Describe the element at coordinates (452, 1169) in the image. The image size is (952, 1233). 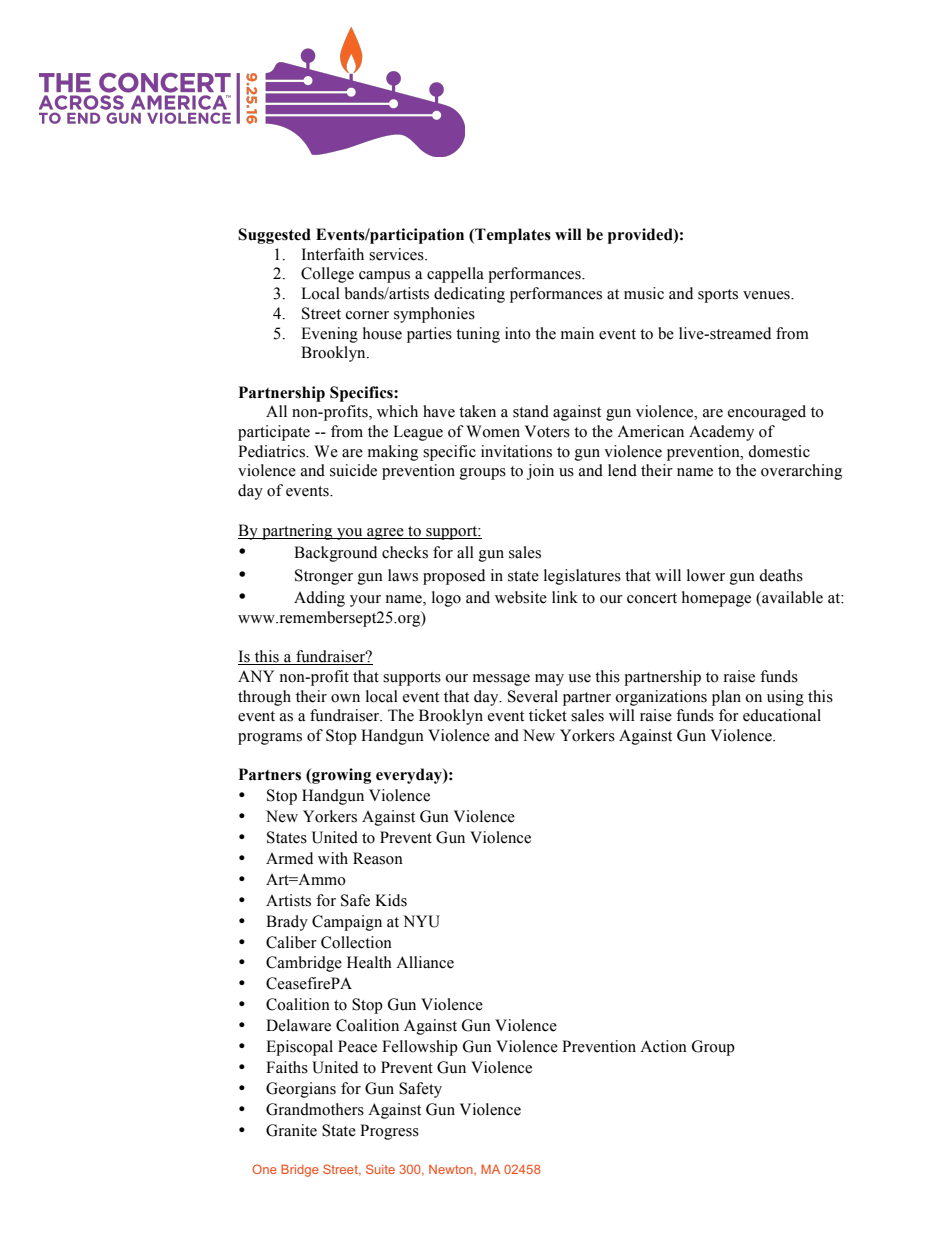
I see `Newton` at that location.
